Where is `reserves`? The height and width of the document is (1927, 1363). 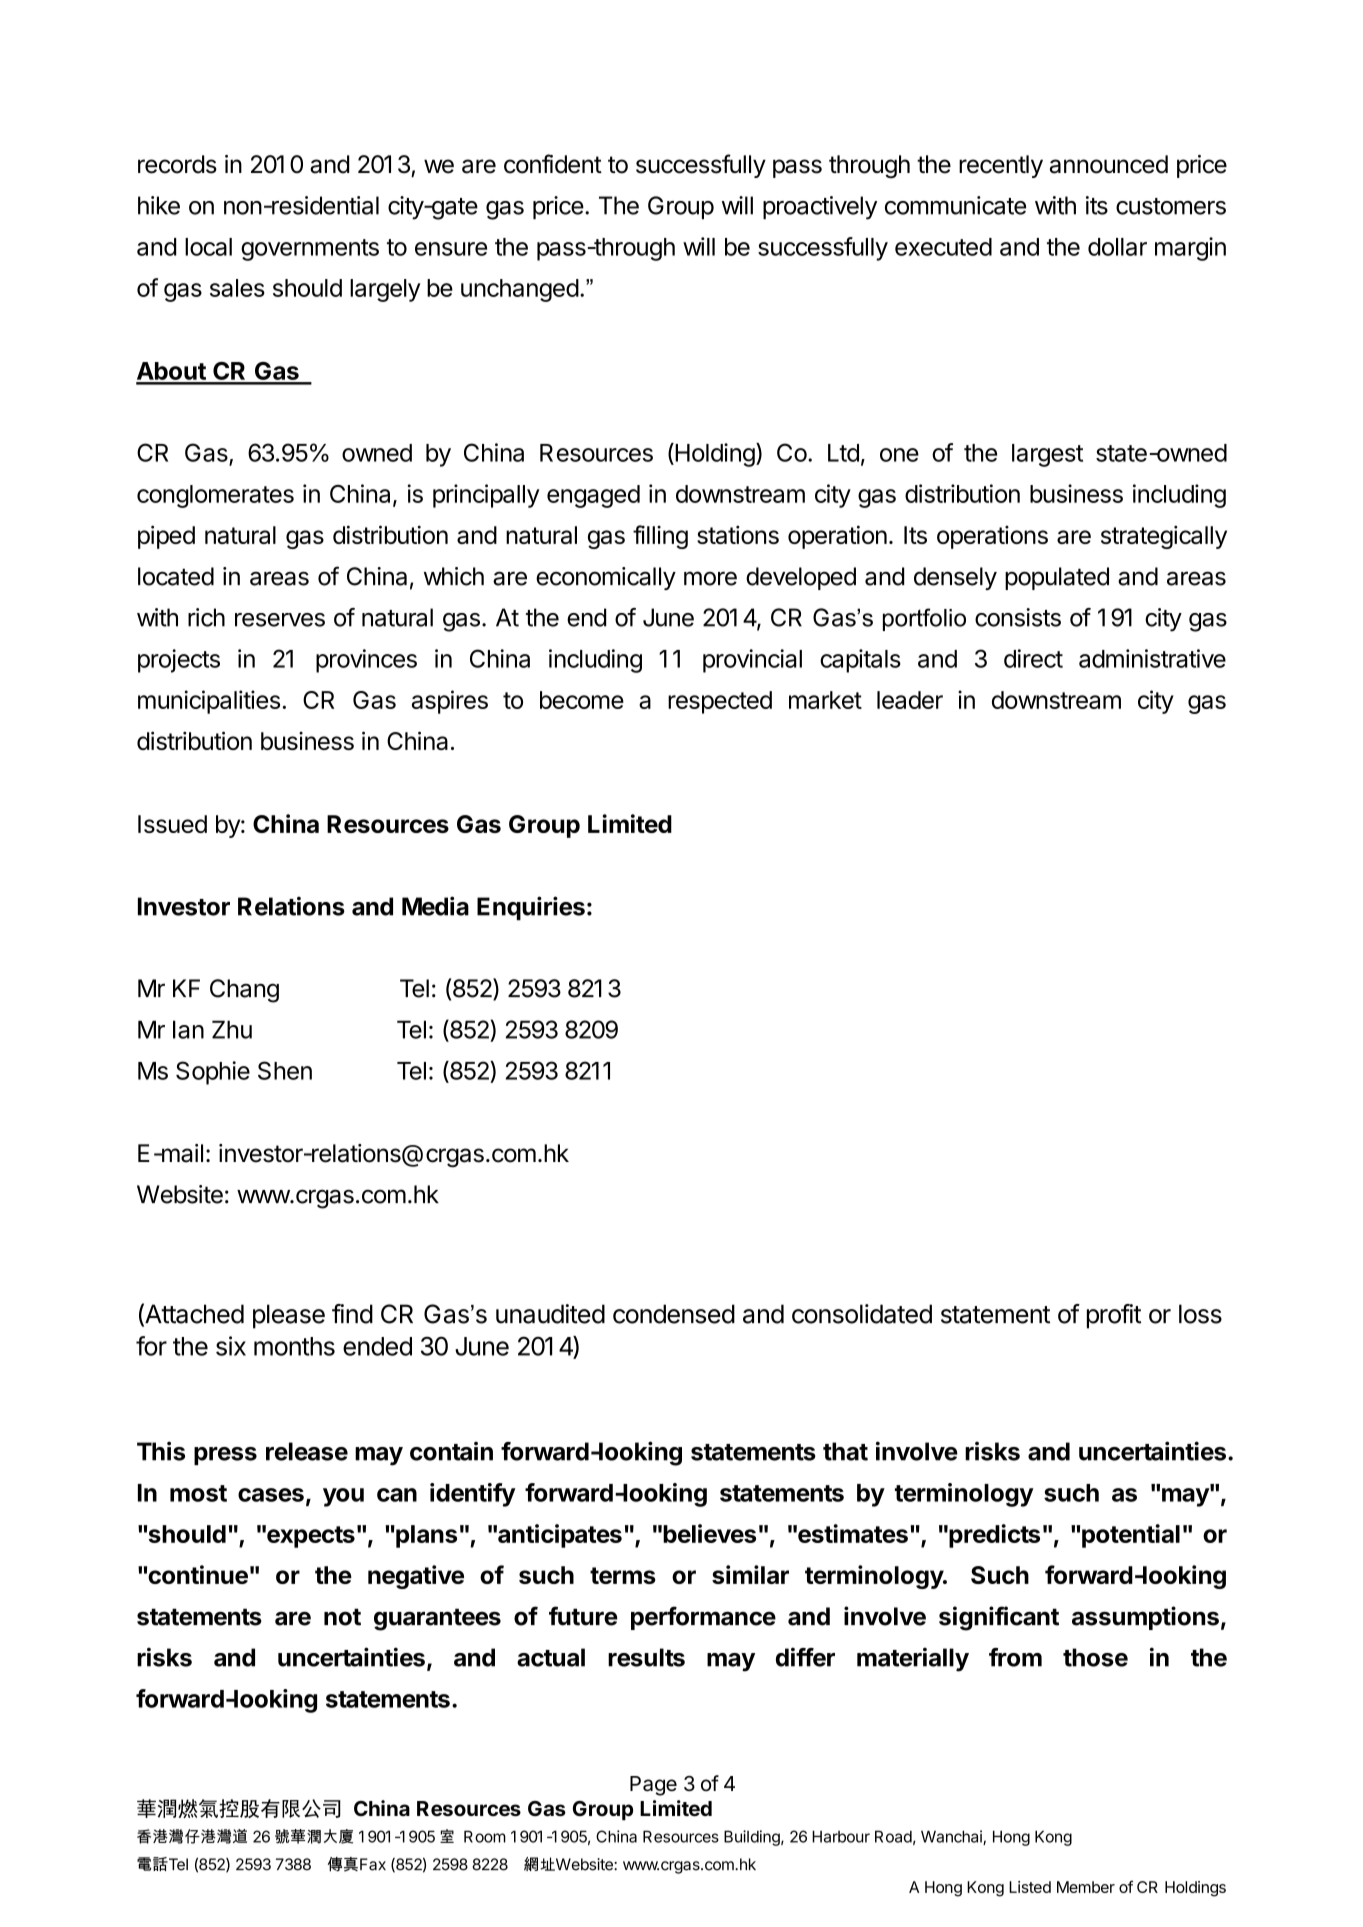 reserves is located at coordinates (280, 620).
